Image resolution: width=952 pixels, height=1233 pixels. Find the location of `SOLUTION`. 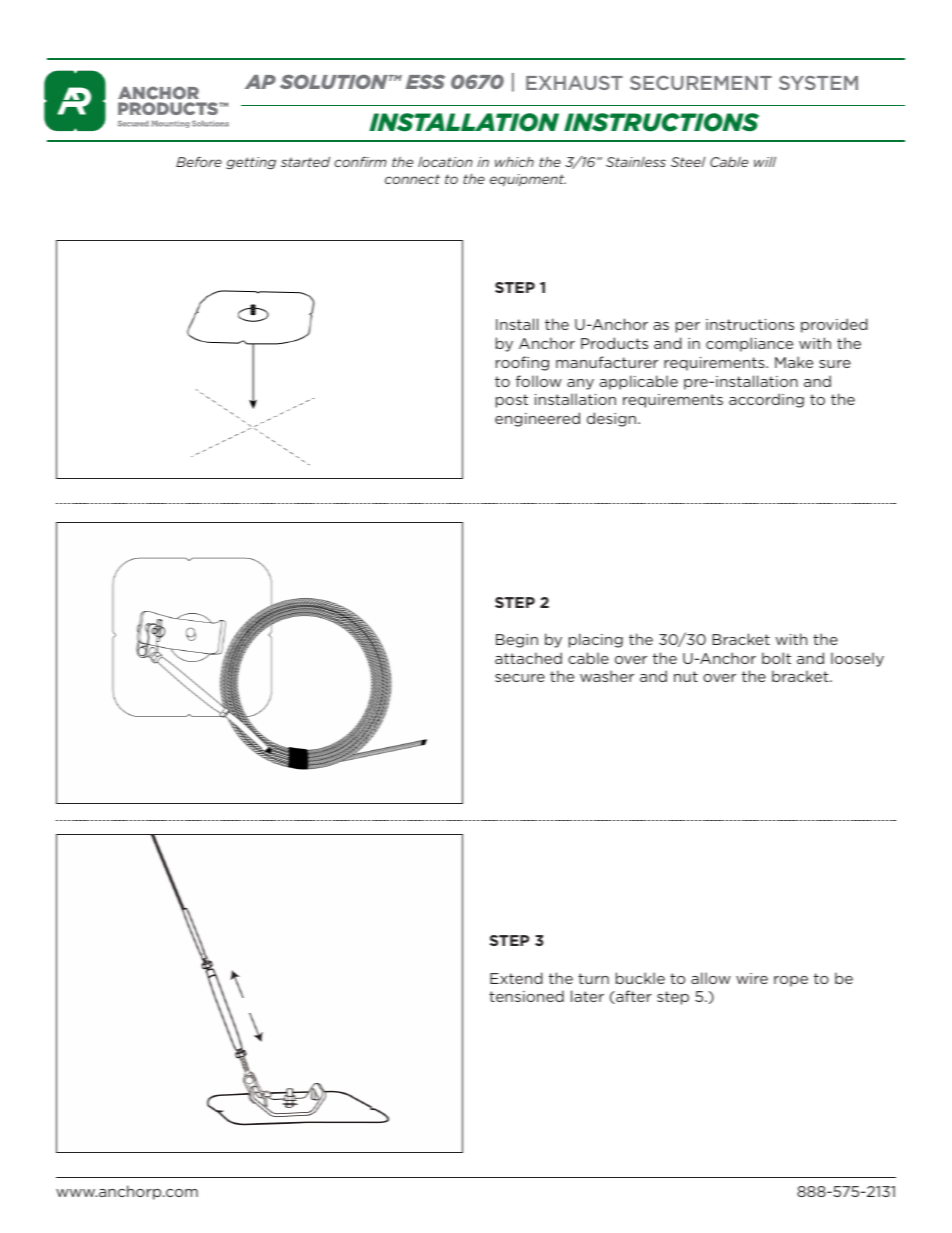

SOLUTION is located at coordinates (335, 81).
